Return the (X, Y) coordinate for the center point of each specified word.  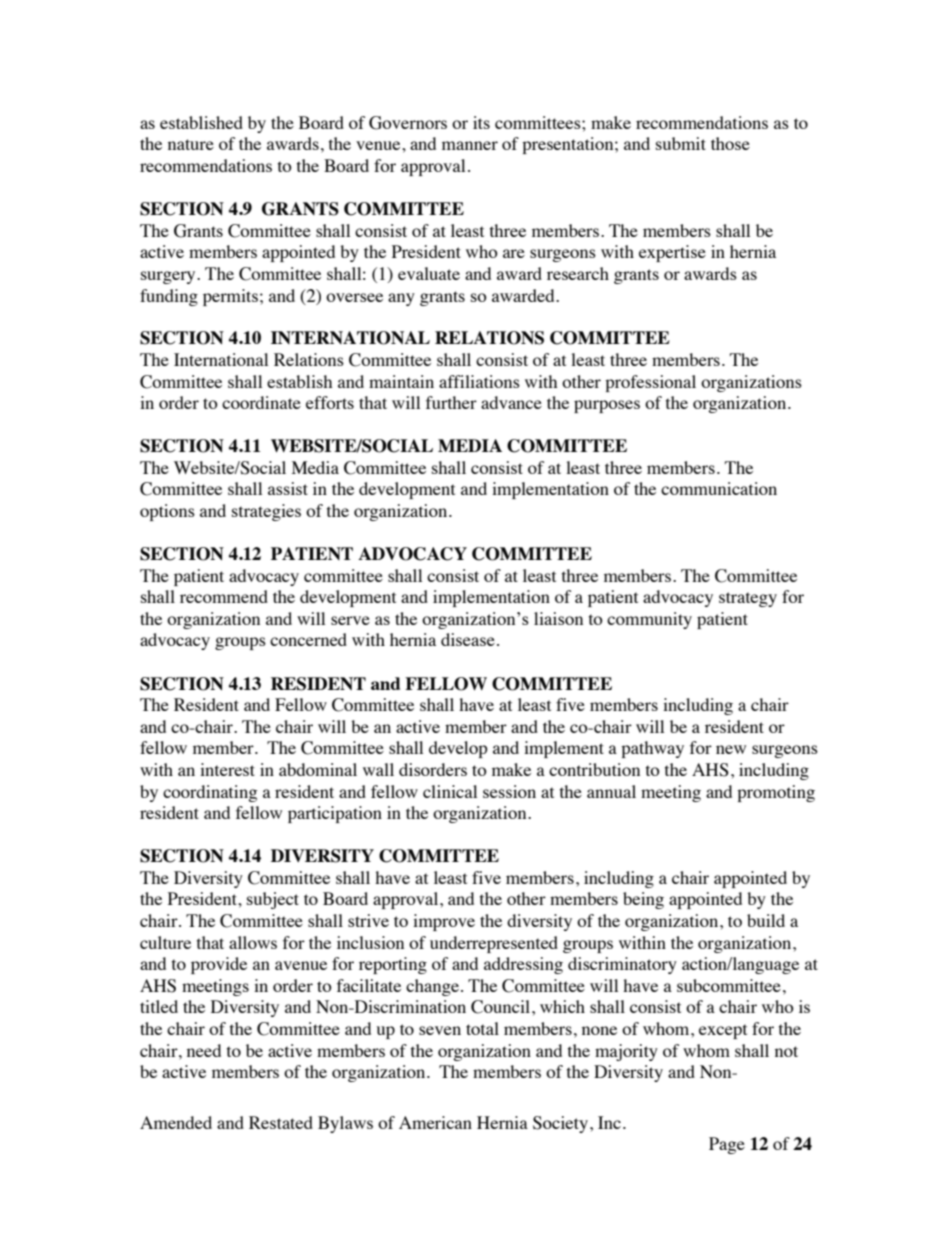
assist (288, 488)
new (731, 749)
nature (191, 144)
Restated (281, 1122)
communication (719, 488)
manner (470, 145)
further (451, 402)
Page (727, 1145)
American (435, 1122)
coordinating (210, 793)
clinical (450, 791)
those (730, 143)
